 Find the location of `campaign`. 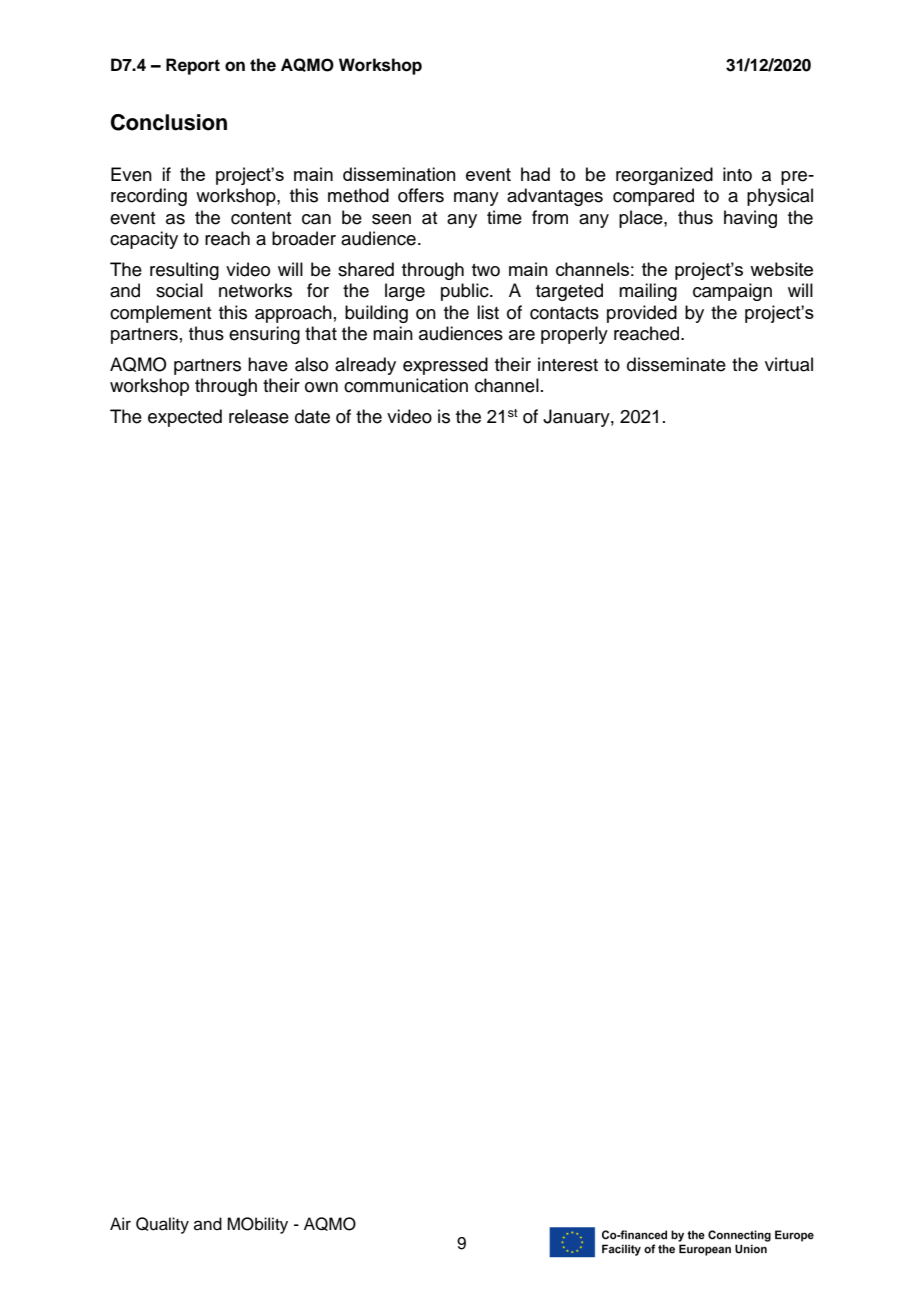

campaign is located at coordinates (732, 292).
